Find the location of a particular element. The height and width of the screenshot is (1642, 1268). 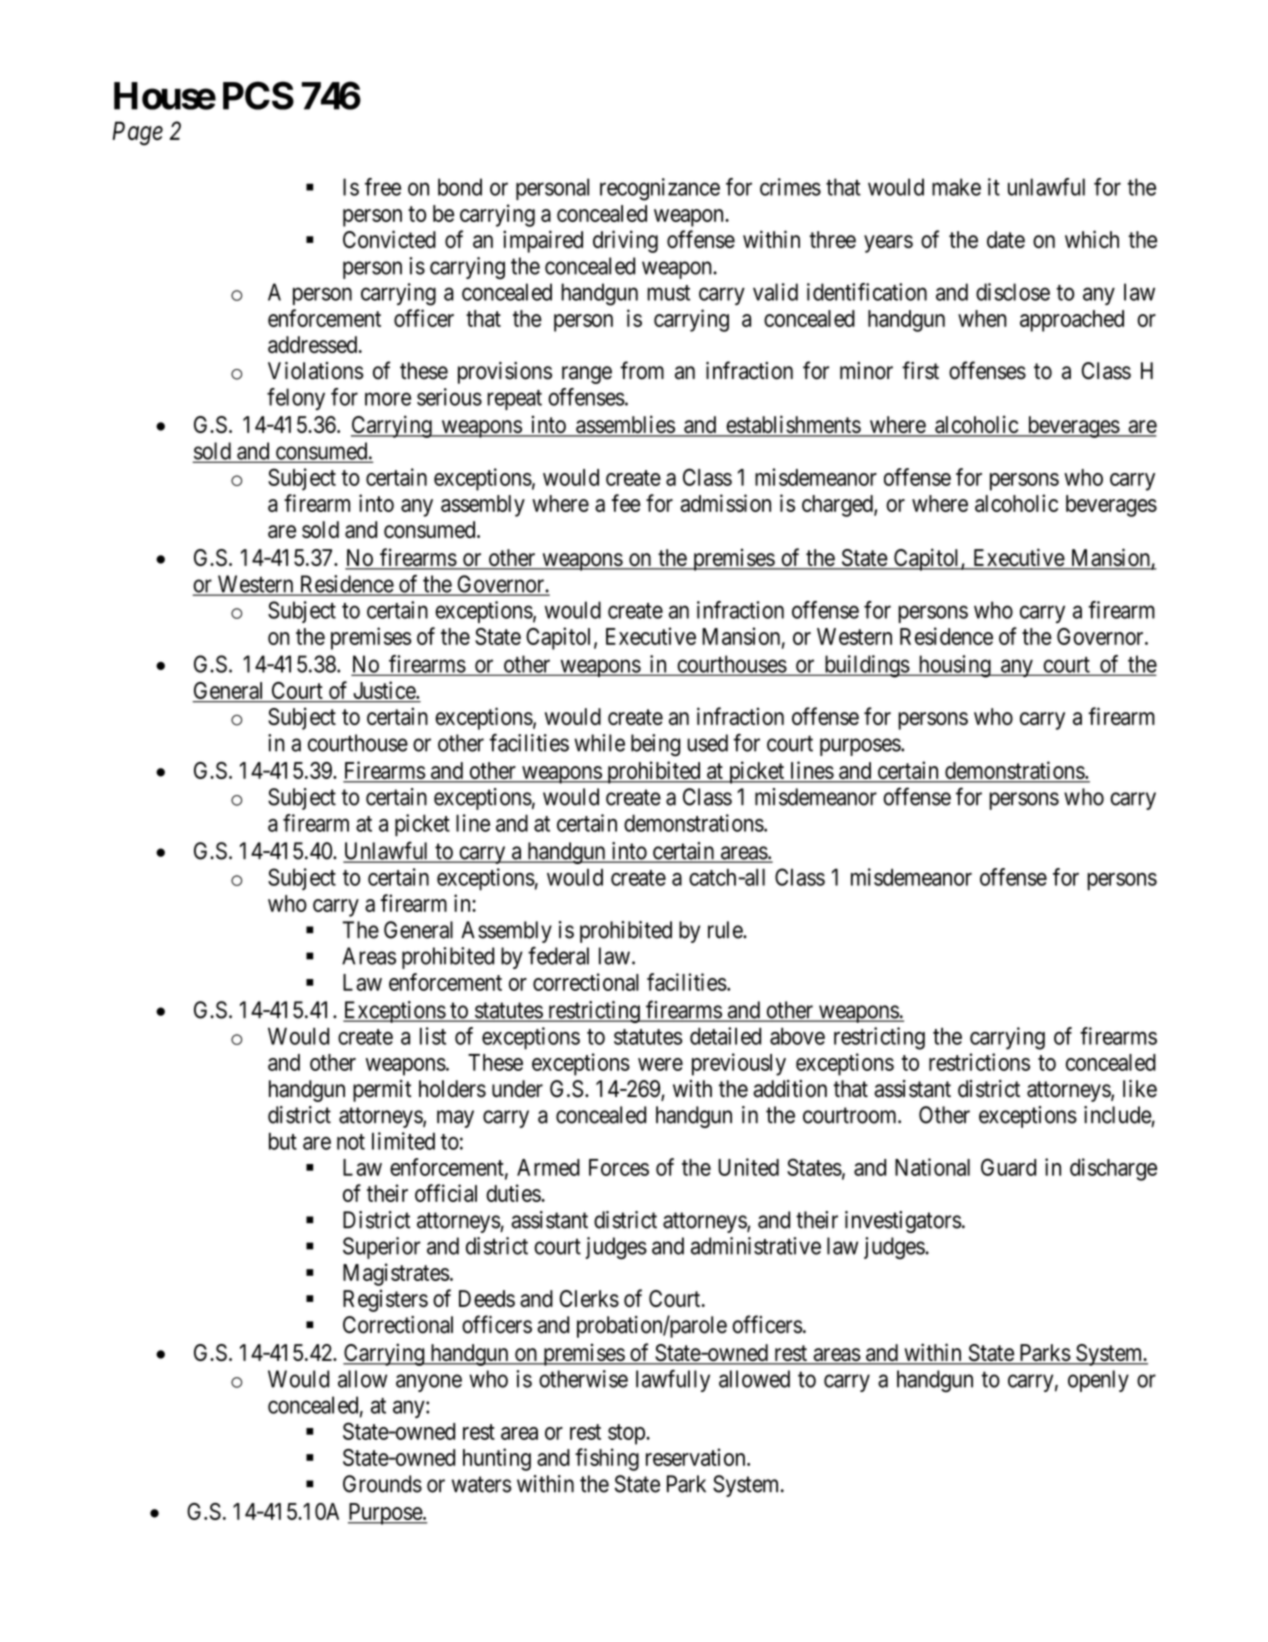

Grounds is located at coordinates (382, 1484).
